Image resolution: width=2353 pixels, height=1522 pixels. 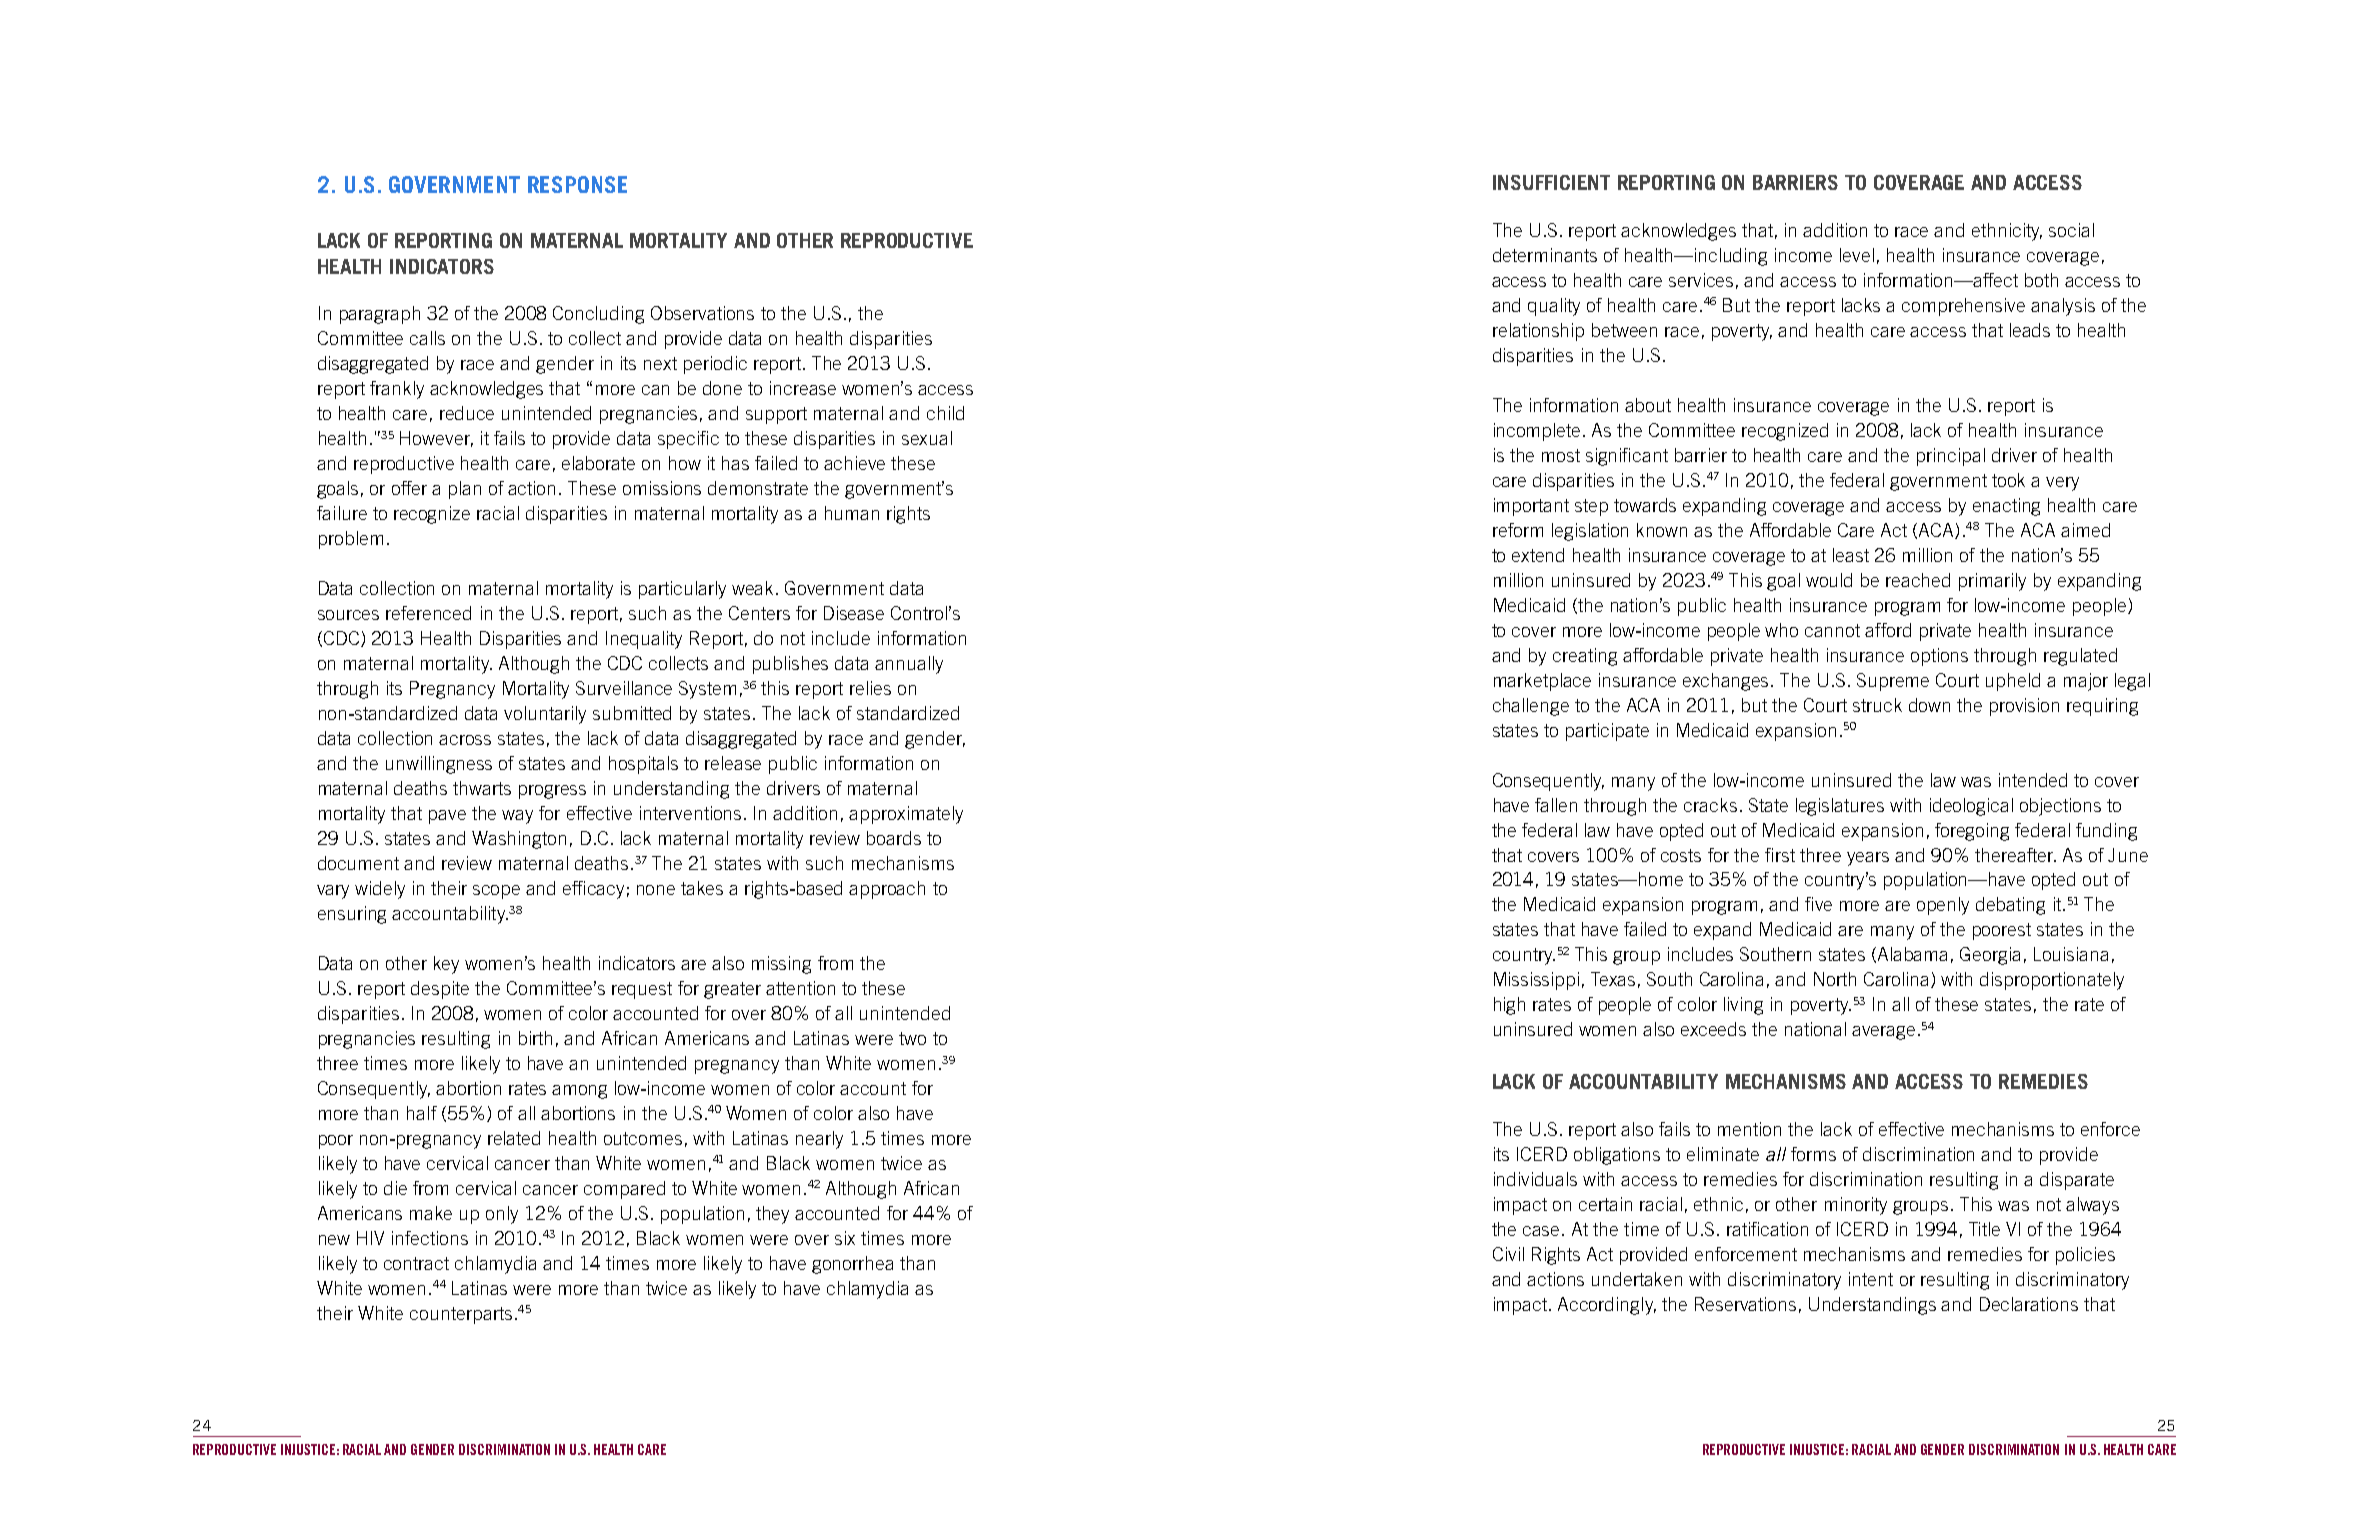 I want to click on North, so click(x=1835, y=979).
